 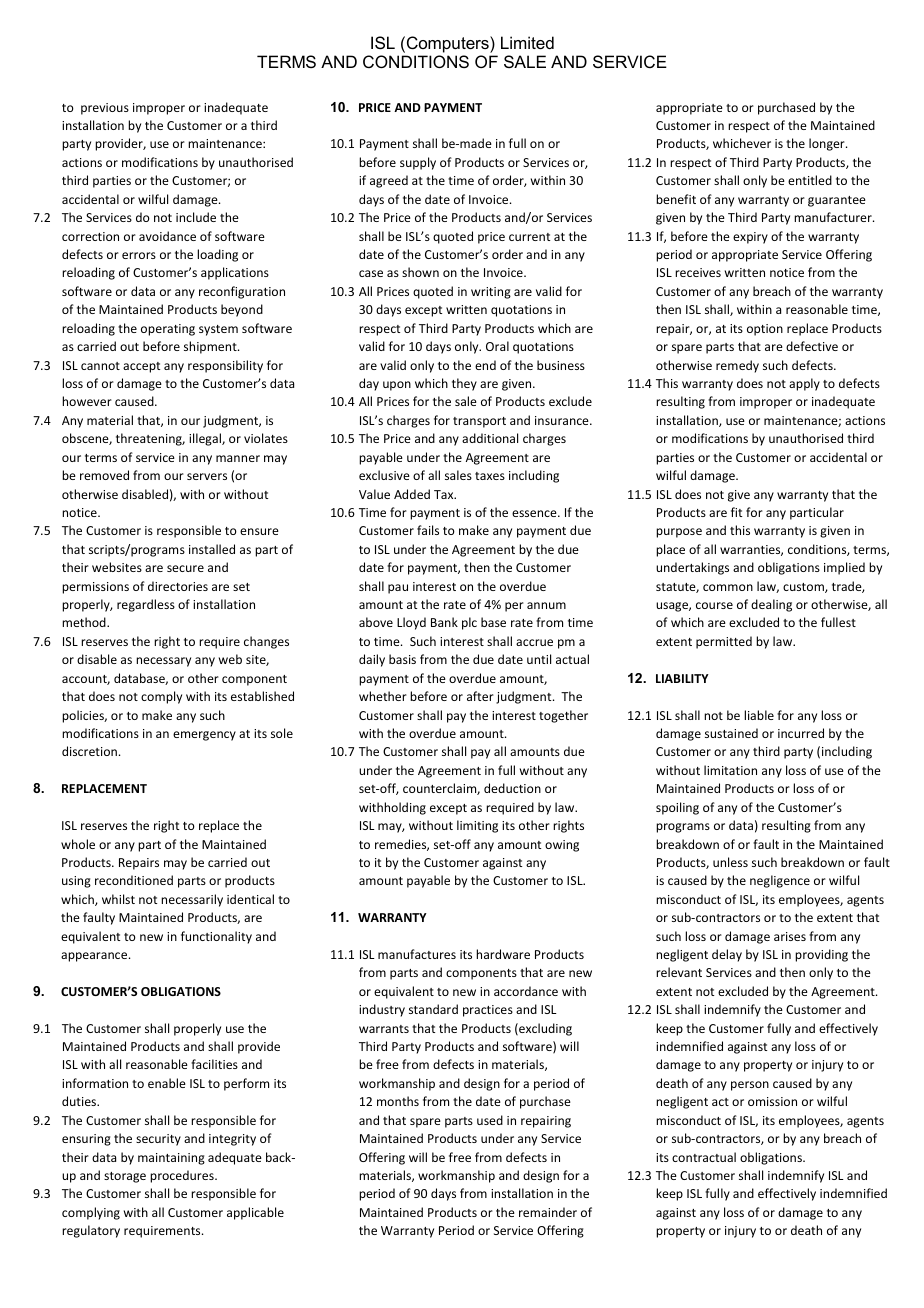 What do you see at coordinates (772, 1101) in the screenshot?
I see `omission` at bounding box center [772, 1101].
